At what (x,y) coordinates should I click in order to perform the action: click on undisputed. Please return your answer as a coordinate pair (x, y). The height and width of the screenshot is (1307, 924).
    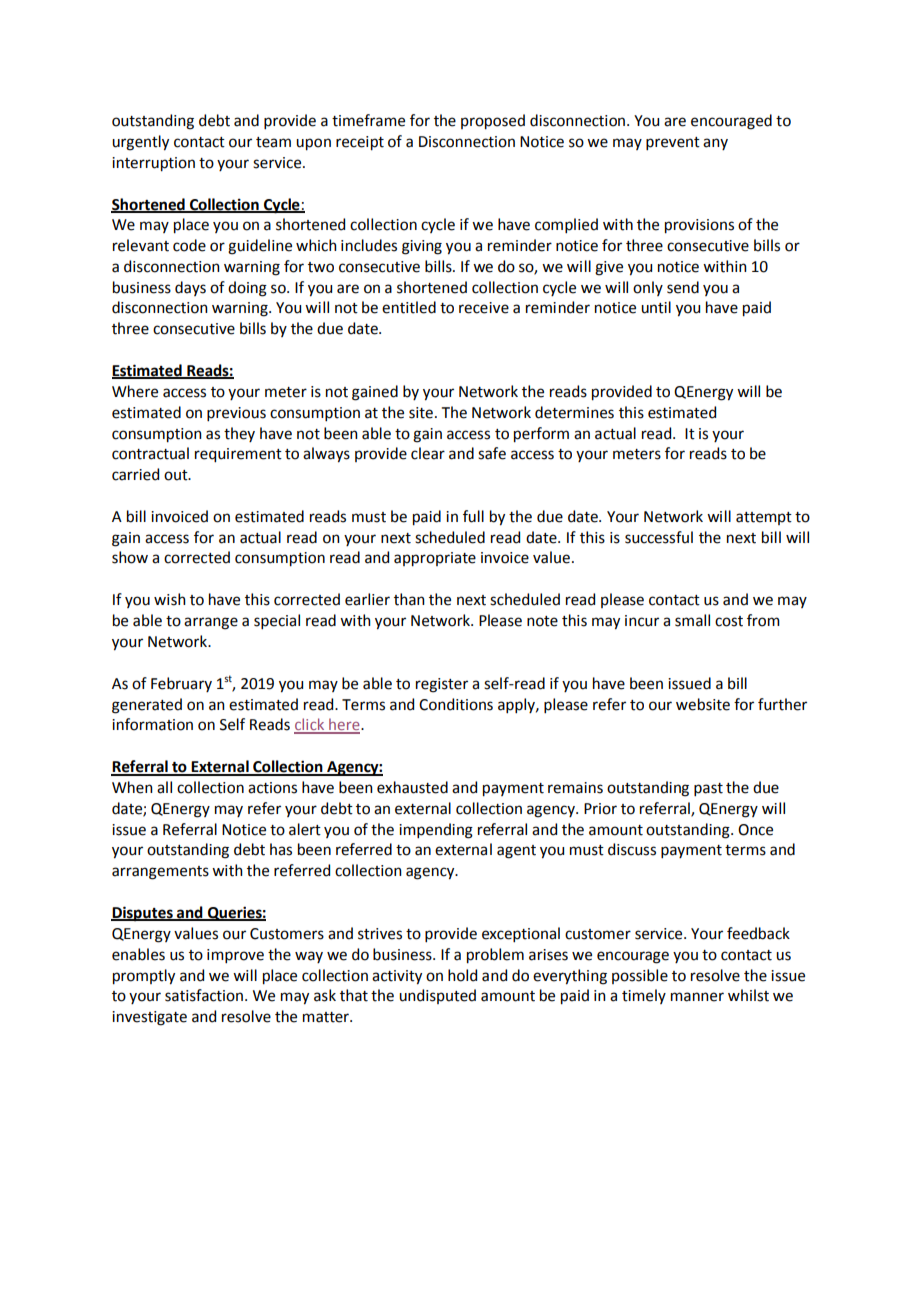
    Looking at the image, I should click on (437, 996).
